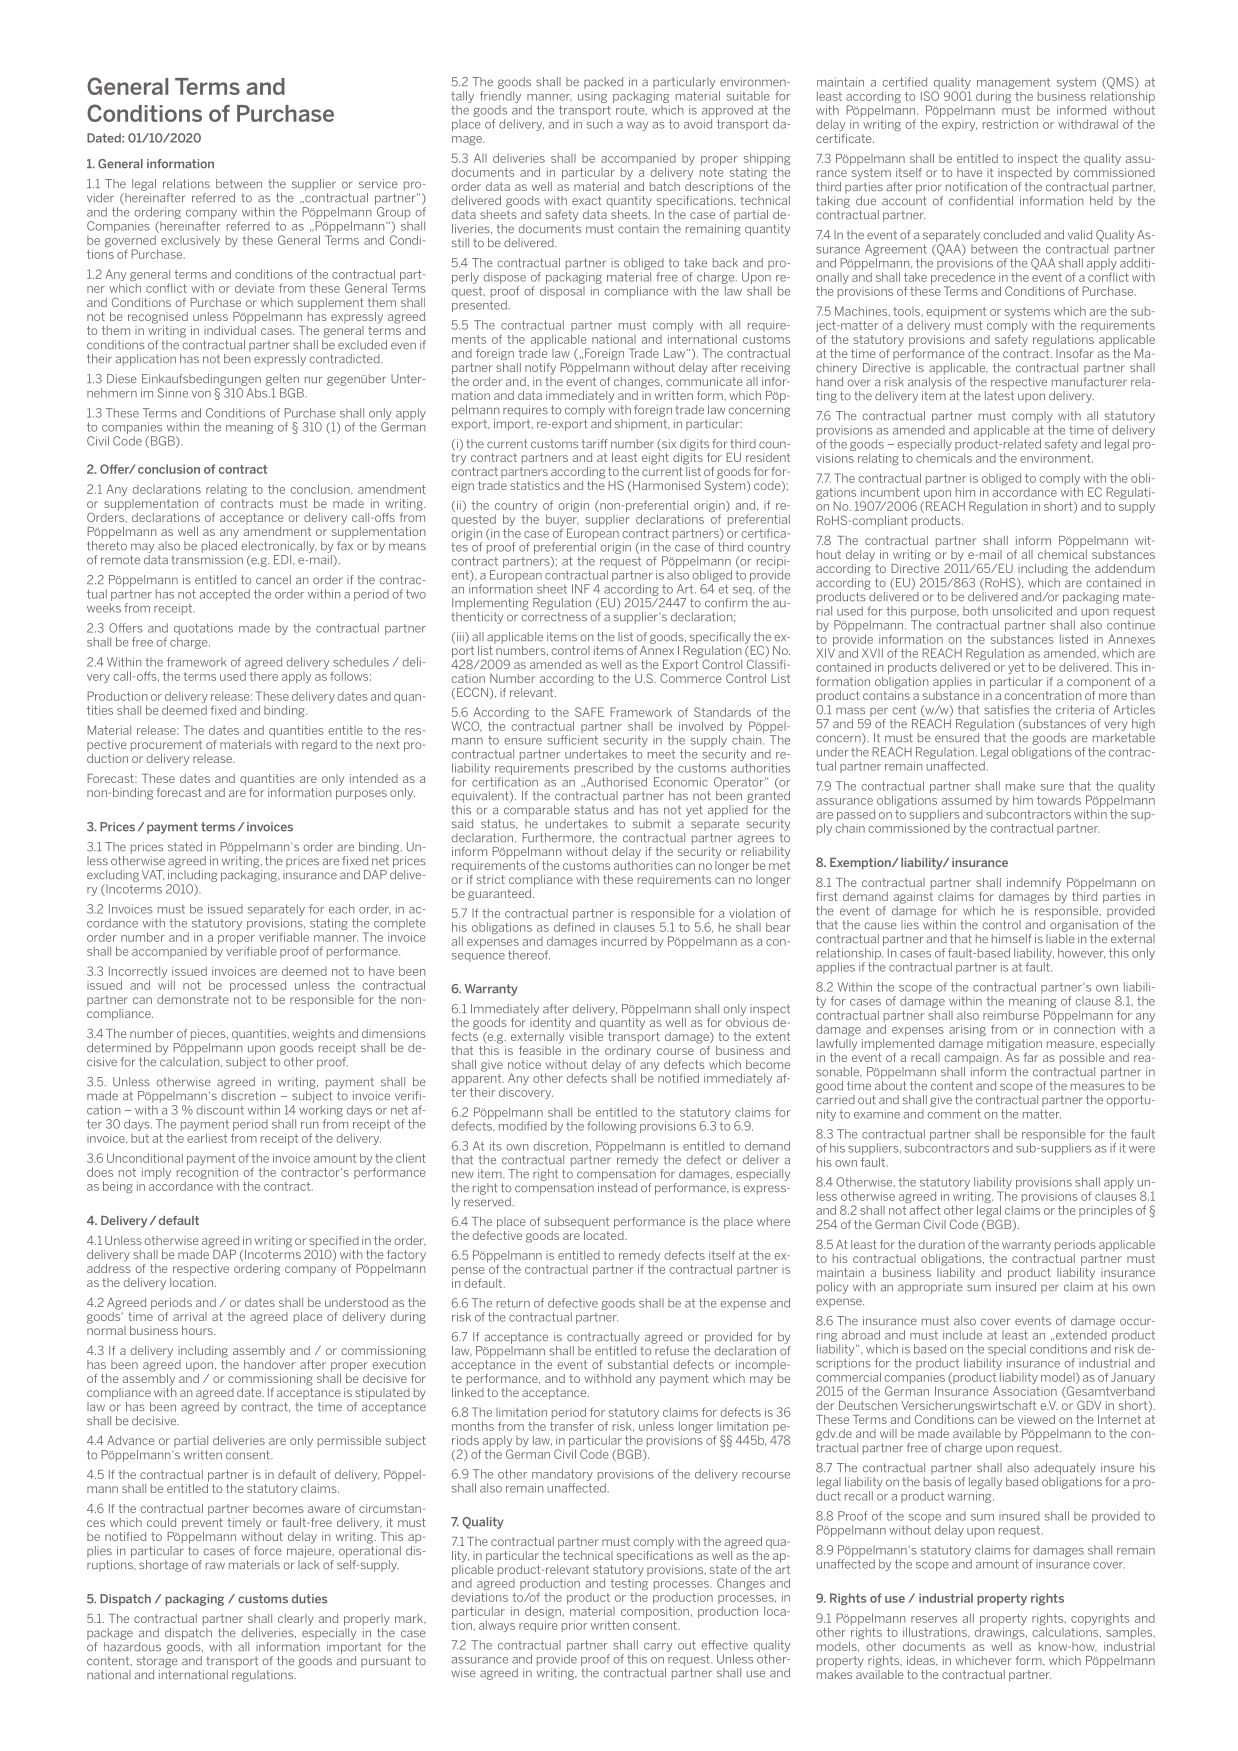  I want to click on principles, so click(1106, 1211).
